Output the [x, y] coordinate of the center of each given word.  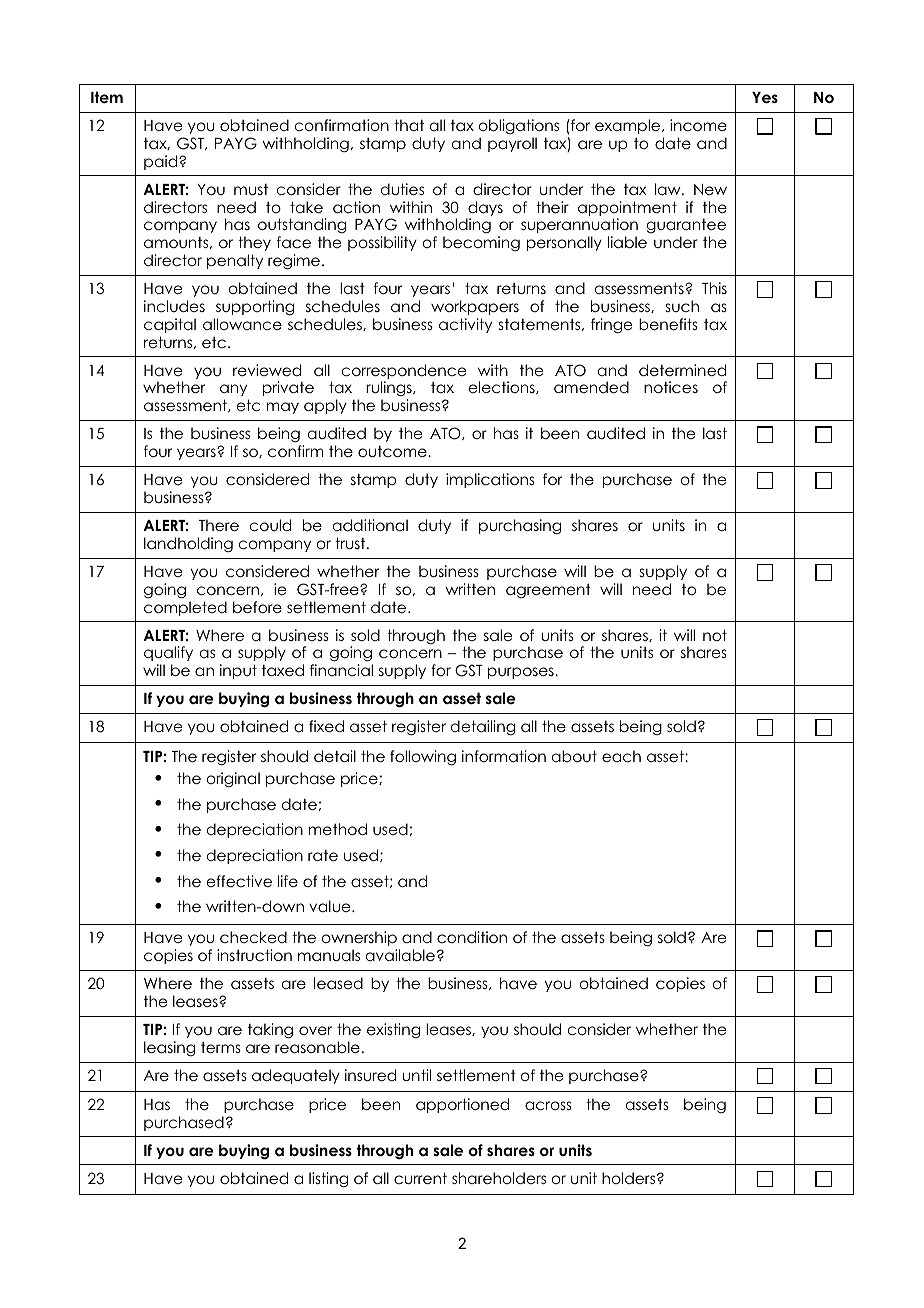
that [409, 125]
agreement [548, 591]
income [698, 125]
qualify [168, 653]
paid [162, 162]
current [420, 1178]
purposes [522, 673]
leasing [169, 1048]
